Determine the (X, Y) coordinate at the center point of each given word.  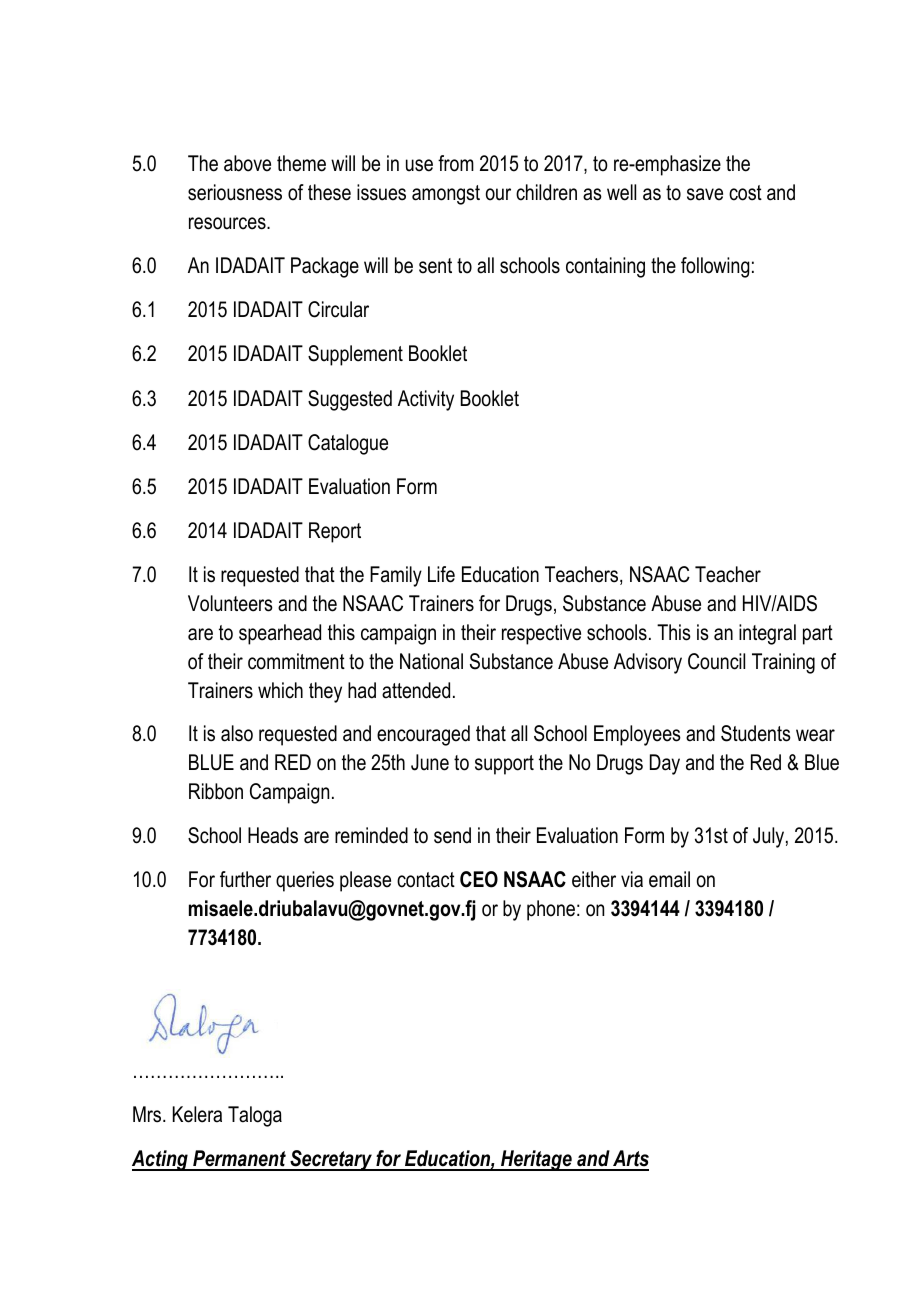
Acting (161, 1160)
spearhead (280, 634)
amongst (446, 195)
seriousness (235, 192)
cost (745, 193)
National (431, 661)
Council (716, 661)
